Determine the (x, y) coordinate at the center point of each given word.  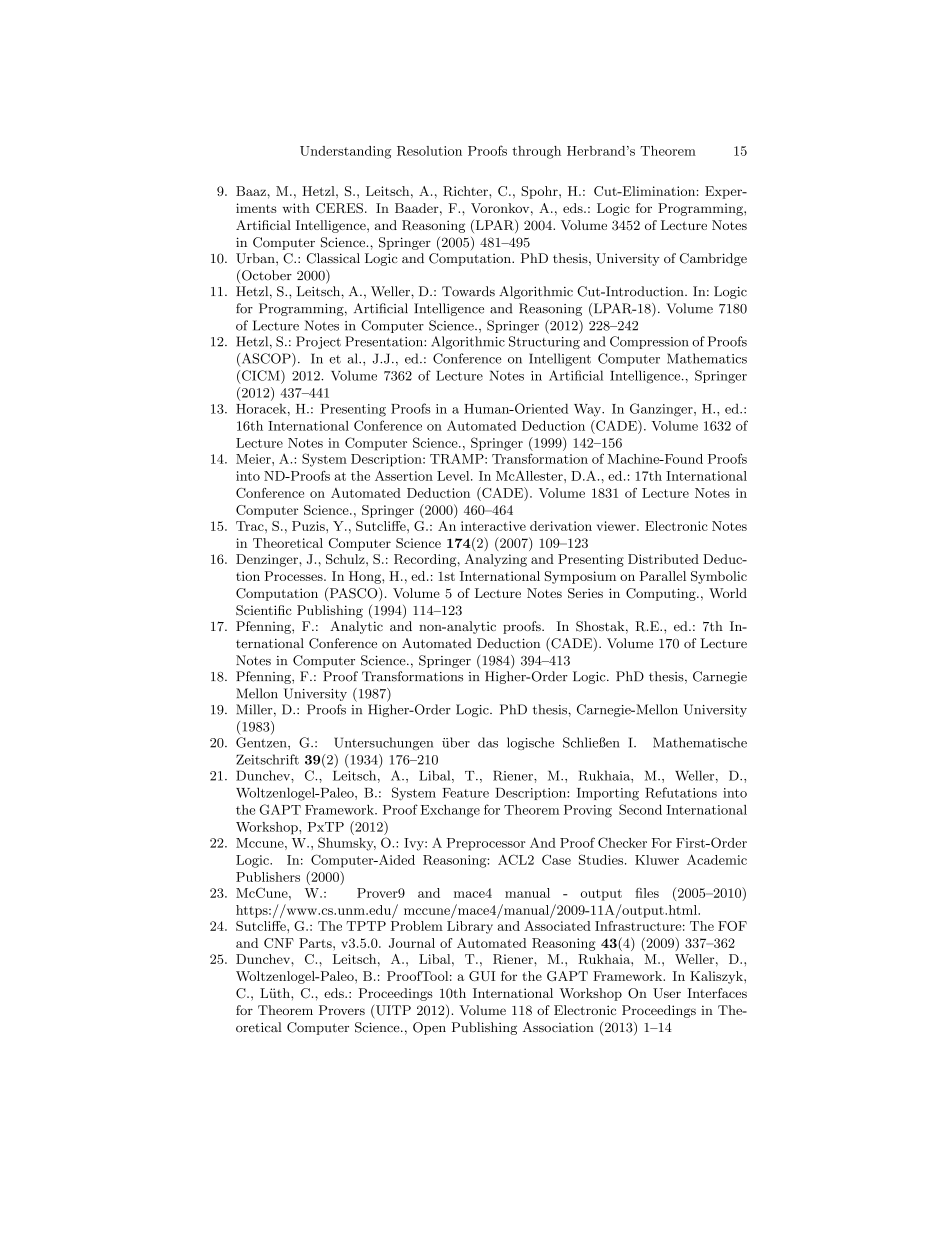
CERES (339, 208)
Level (454, 476)
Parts (316, 943)
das (488, 742)
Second (640, 809)
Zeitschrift (267, 759)
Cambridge (713, 259)
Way (588, 410)
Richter (466, 191)
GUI (482, 976)
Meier (254, 459)
